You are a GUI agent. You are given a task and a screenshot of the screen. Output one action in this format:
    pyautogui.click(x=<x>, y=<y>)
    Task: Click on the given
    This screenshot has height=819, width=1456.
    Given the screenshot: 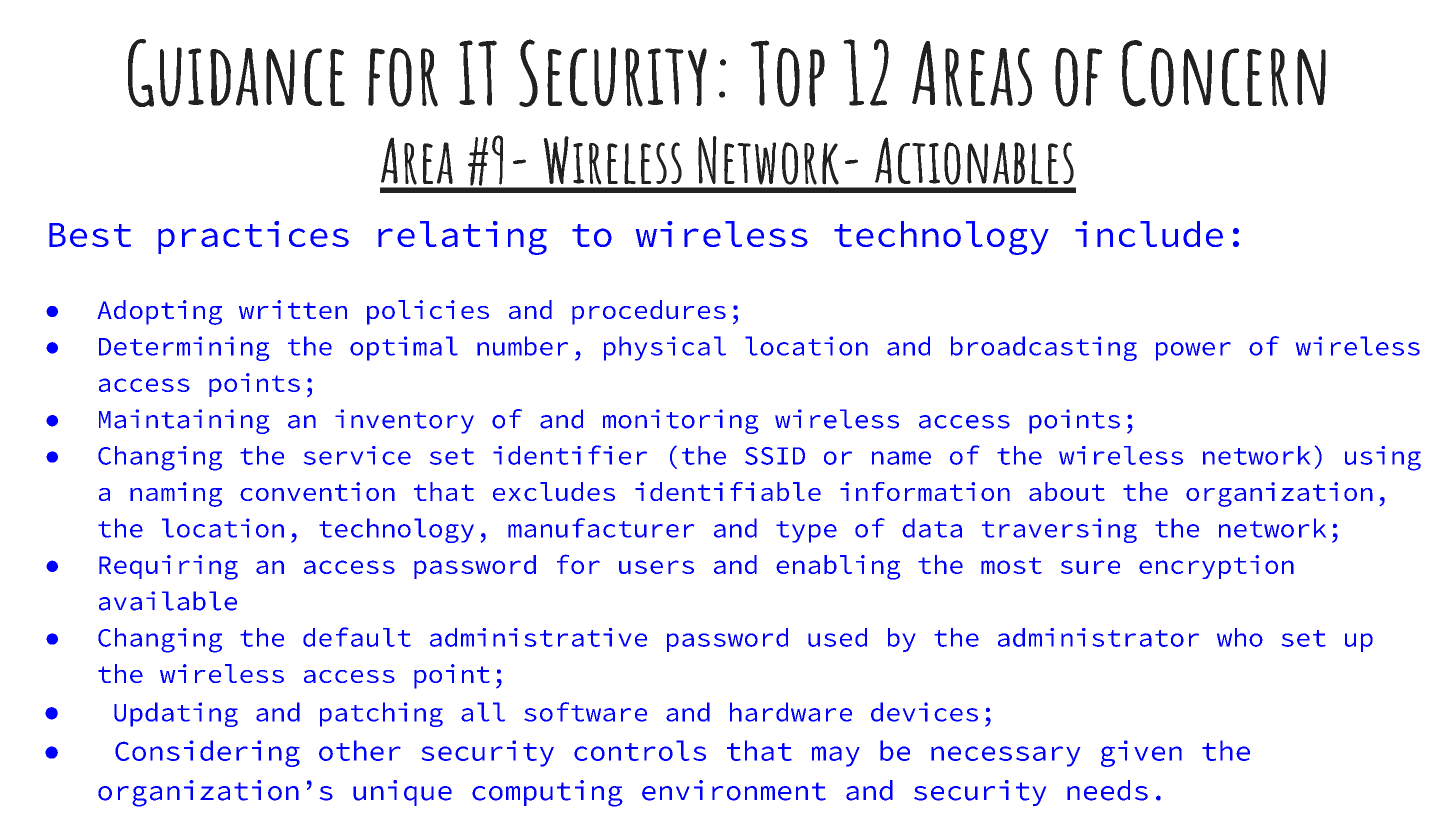 What is the action you would take?
    pyautogui.click(x=1141, y=753)
